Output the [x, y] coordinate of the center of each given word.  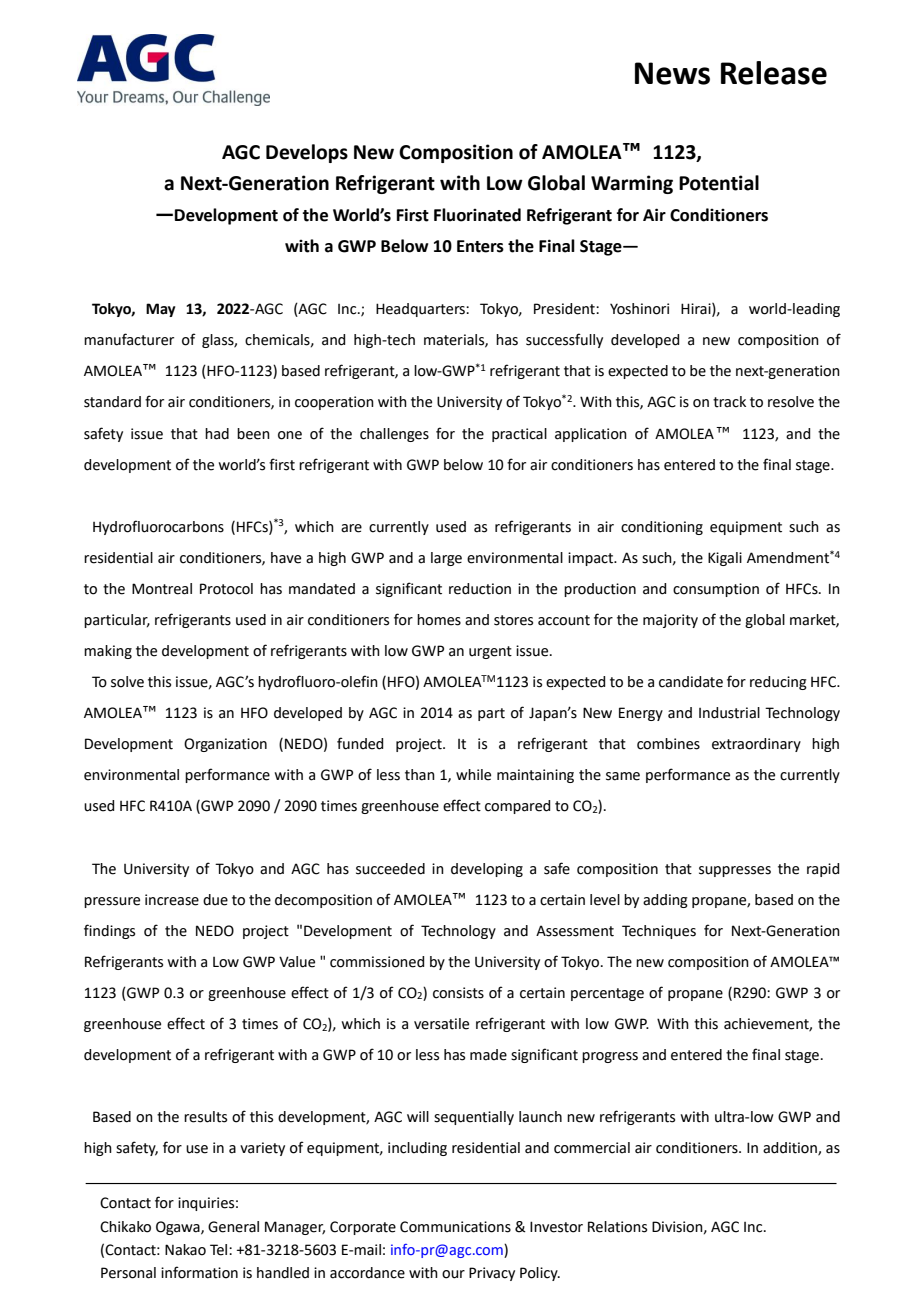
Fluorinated [477, 215]
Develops [307, 153]
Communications [455, 1227]
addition [791, 1149]
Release [774, 73]
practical [519, 435]
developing [487, 870]
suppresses [735, 871]
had [217, 434]
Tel [220, 1250]
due [215, 900]
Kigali [725, 559]
